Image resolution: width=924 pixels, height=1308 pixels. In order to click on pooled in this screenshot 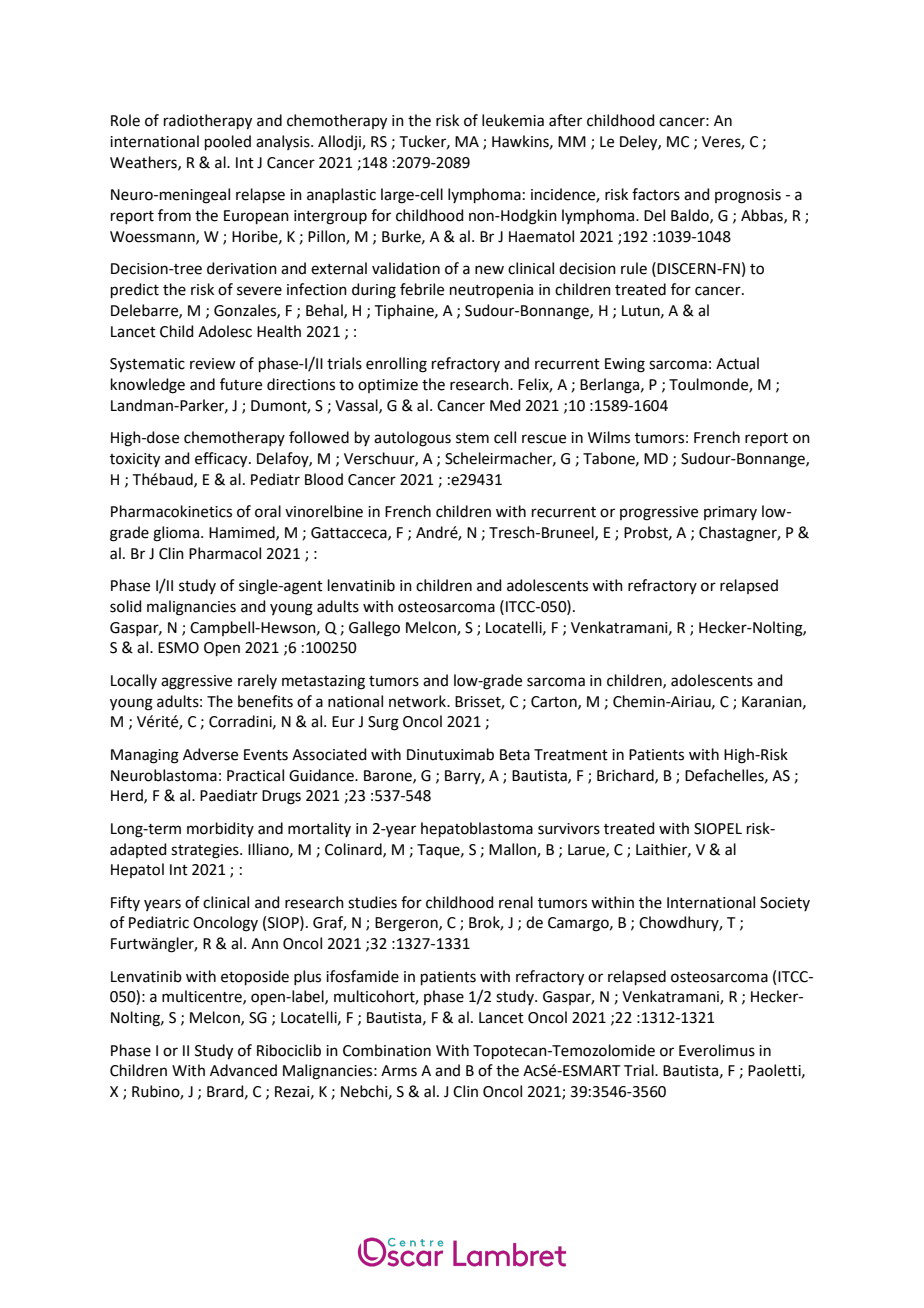, I will do `click(228, 142)`.
